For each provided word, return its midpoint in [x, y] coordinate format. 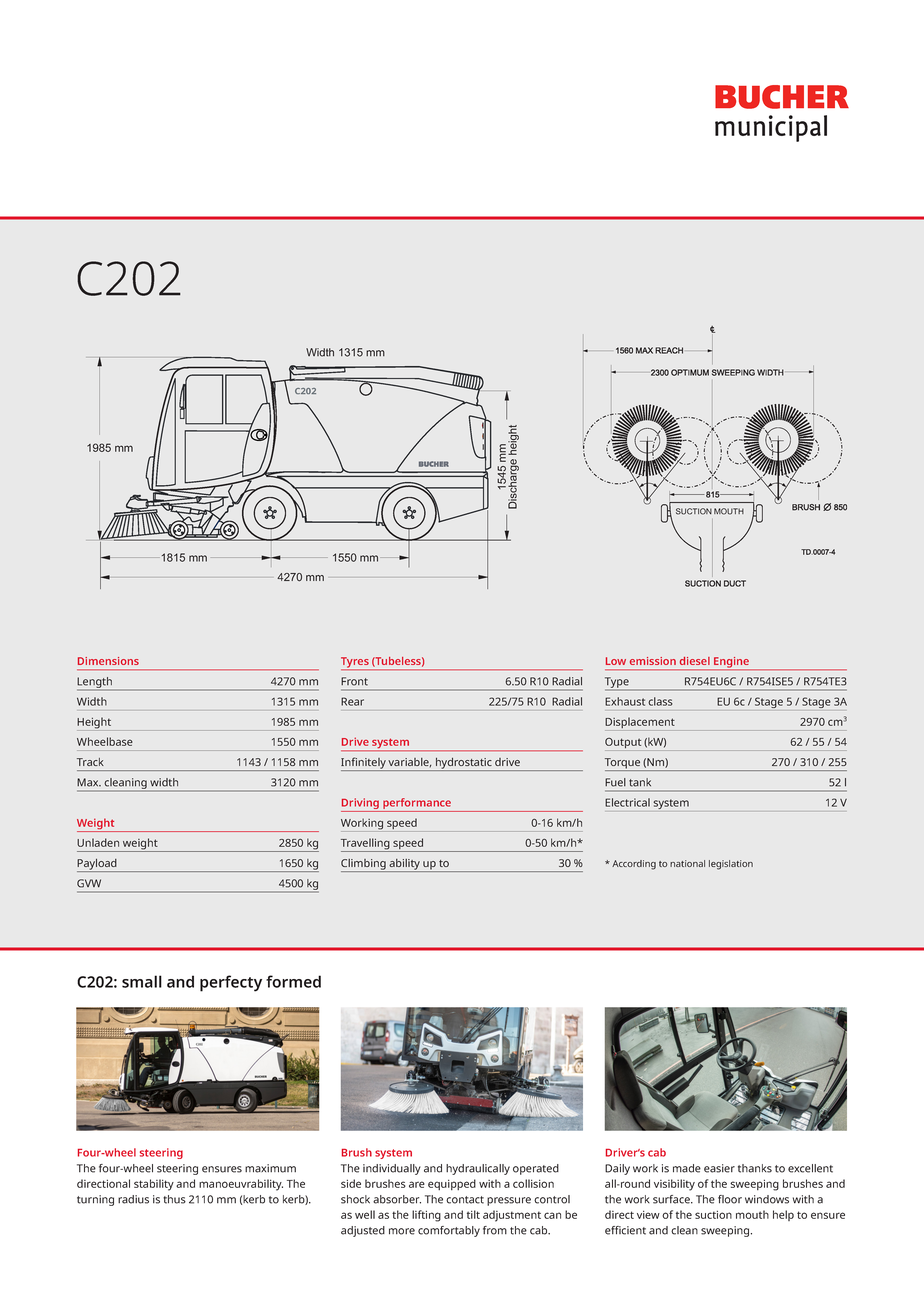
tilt [473, 1214]
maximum [270, 1168]
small [142, 981]
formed [293, 981]
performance [417, 805]
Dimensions [108, 661]
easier [719, 1168]
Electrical [627, 802]
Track [90, 762]
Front [354, 681]
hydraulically [478, 1169]
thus [174, 1199]
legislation [731, 865]
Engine [731, 663]
